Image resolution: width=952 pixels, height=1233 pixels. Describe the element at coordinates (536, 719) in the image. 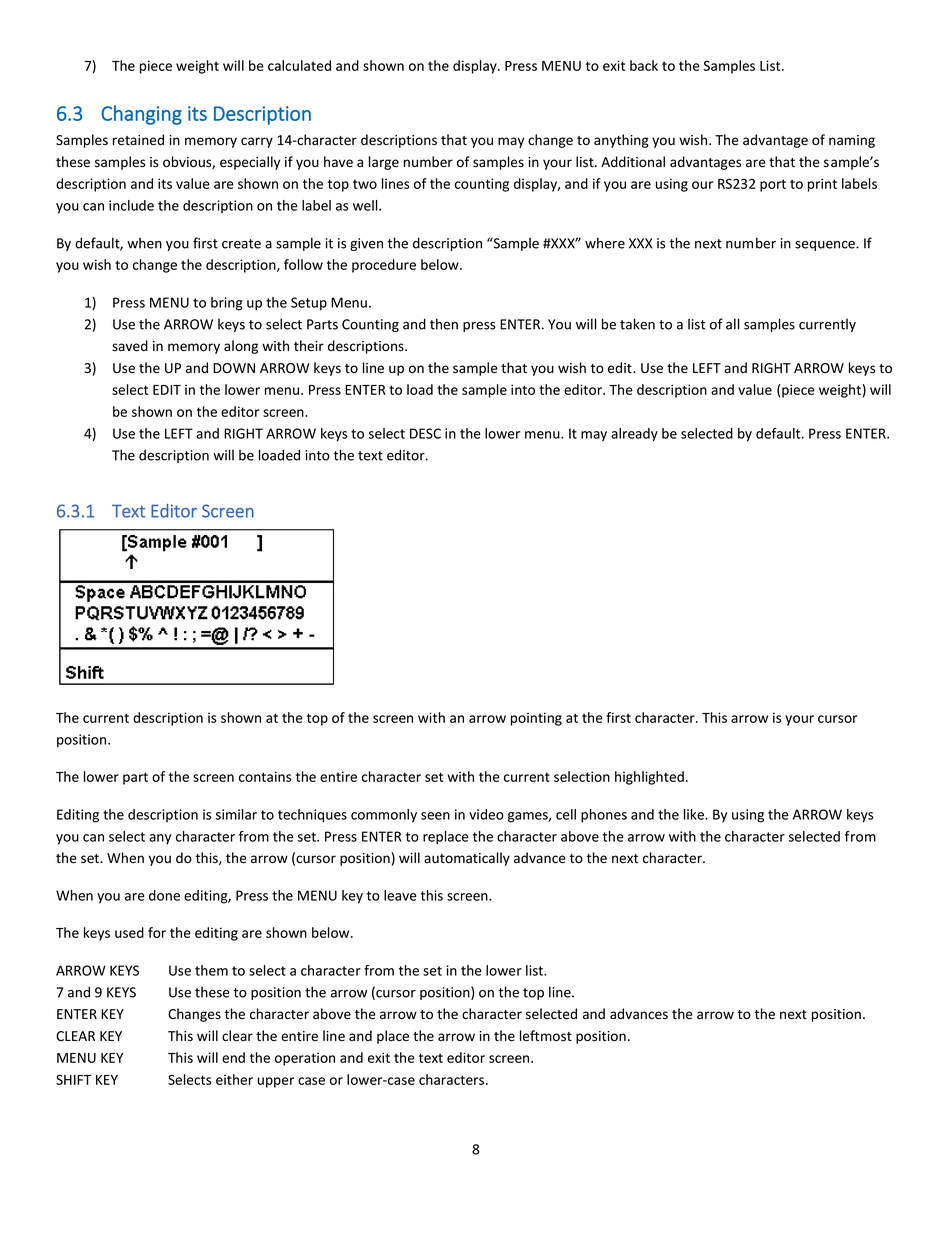

I see `pointing` at that location.
